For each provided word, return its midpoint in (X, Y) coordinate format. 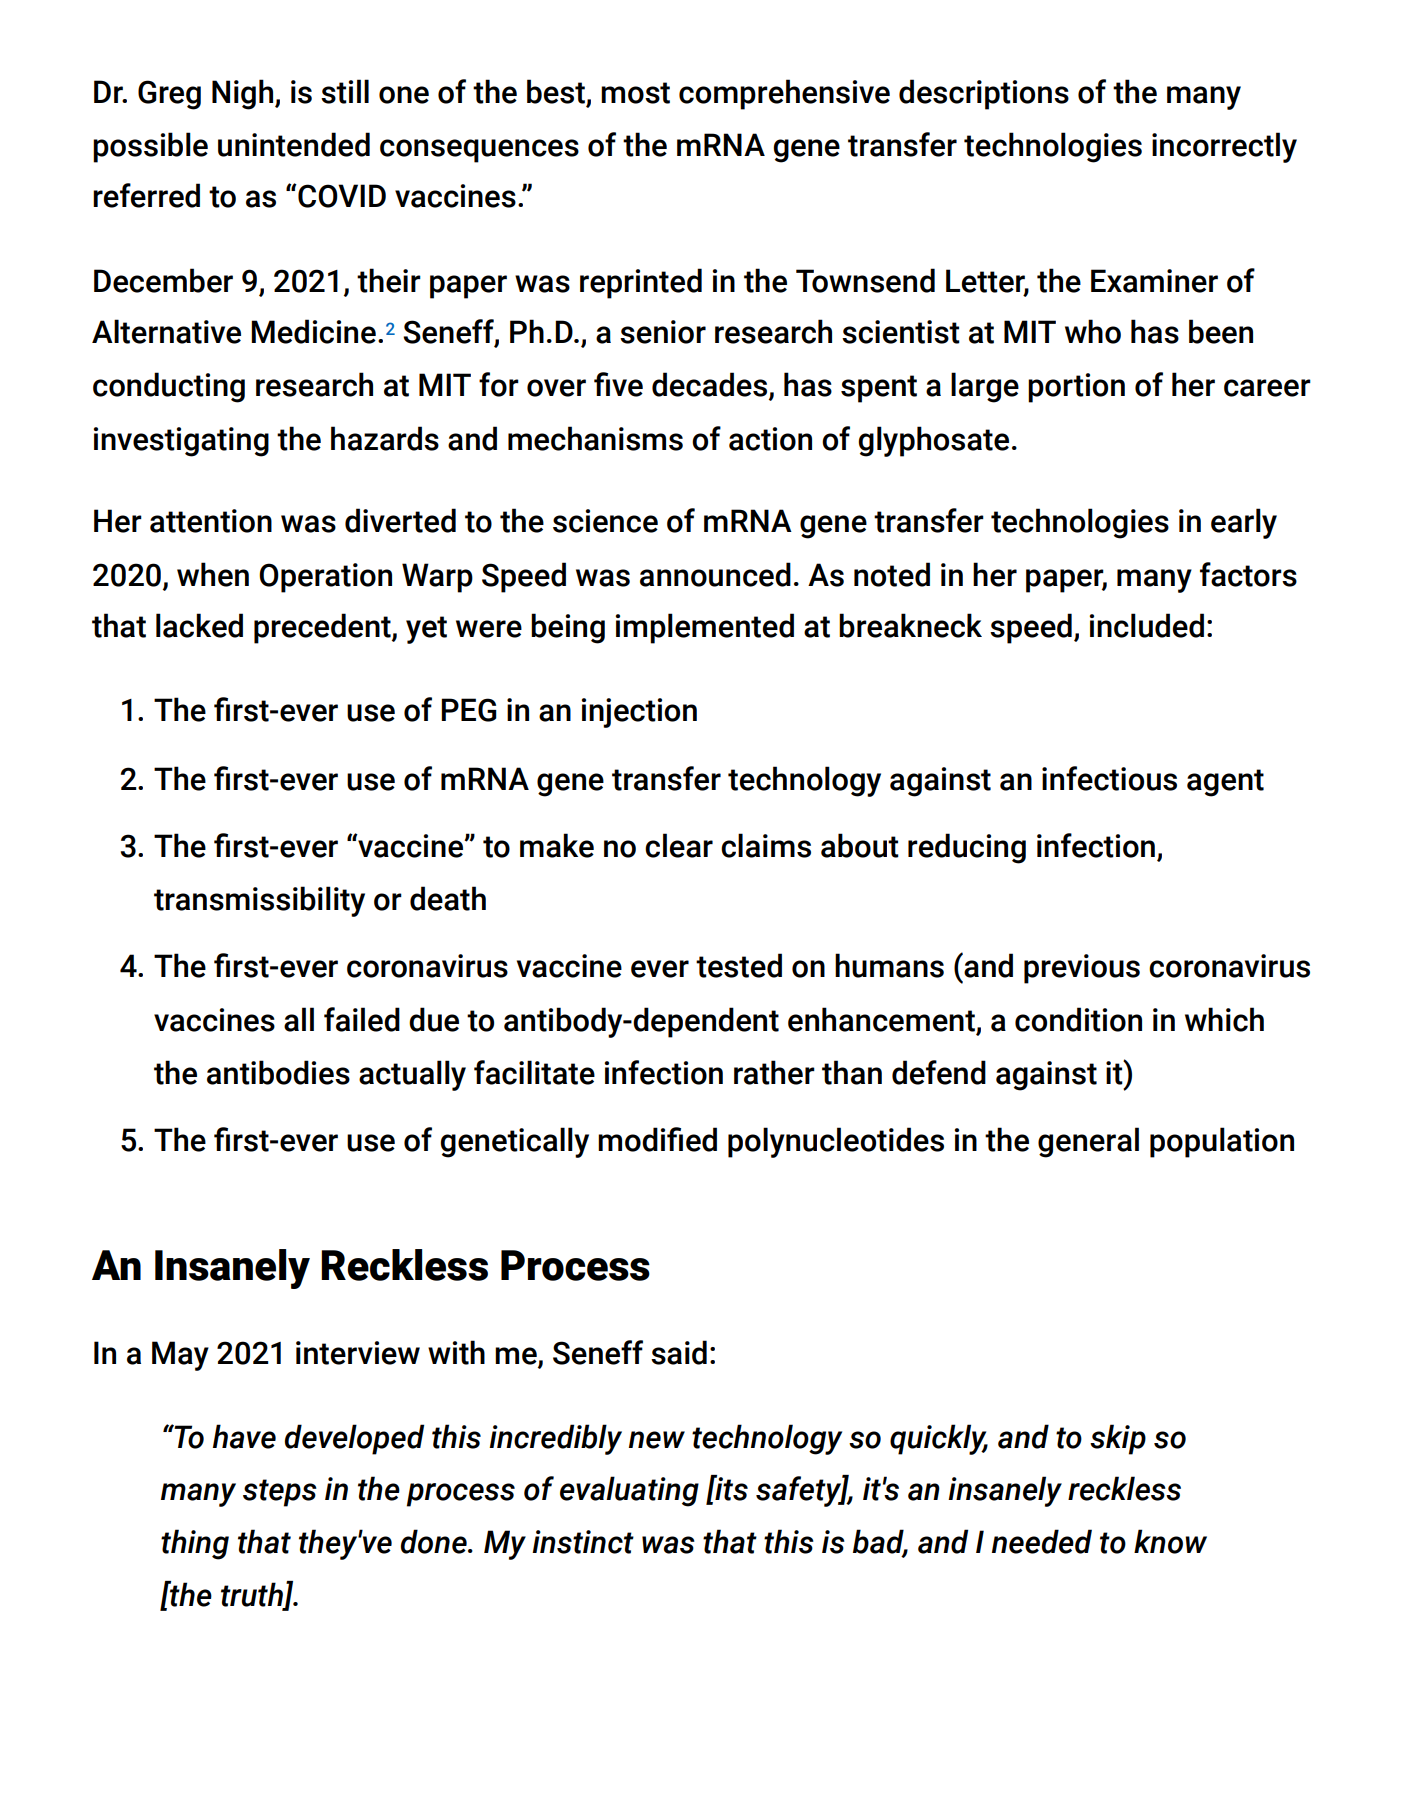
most (635, 93)
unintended (294, 144)
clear (679, 845)
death (448, 898)
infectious (1109, 778)
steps (280, 1493)
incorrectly (1224, 147)
